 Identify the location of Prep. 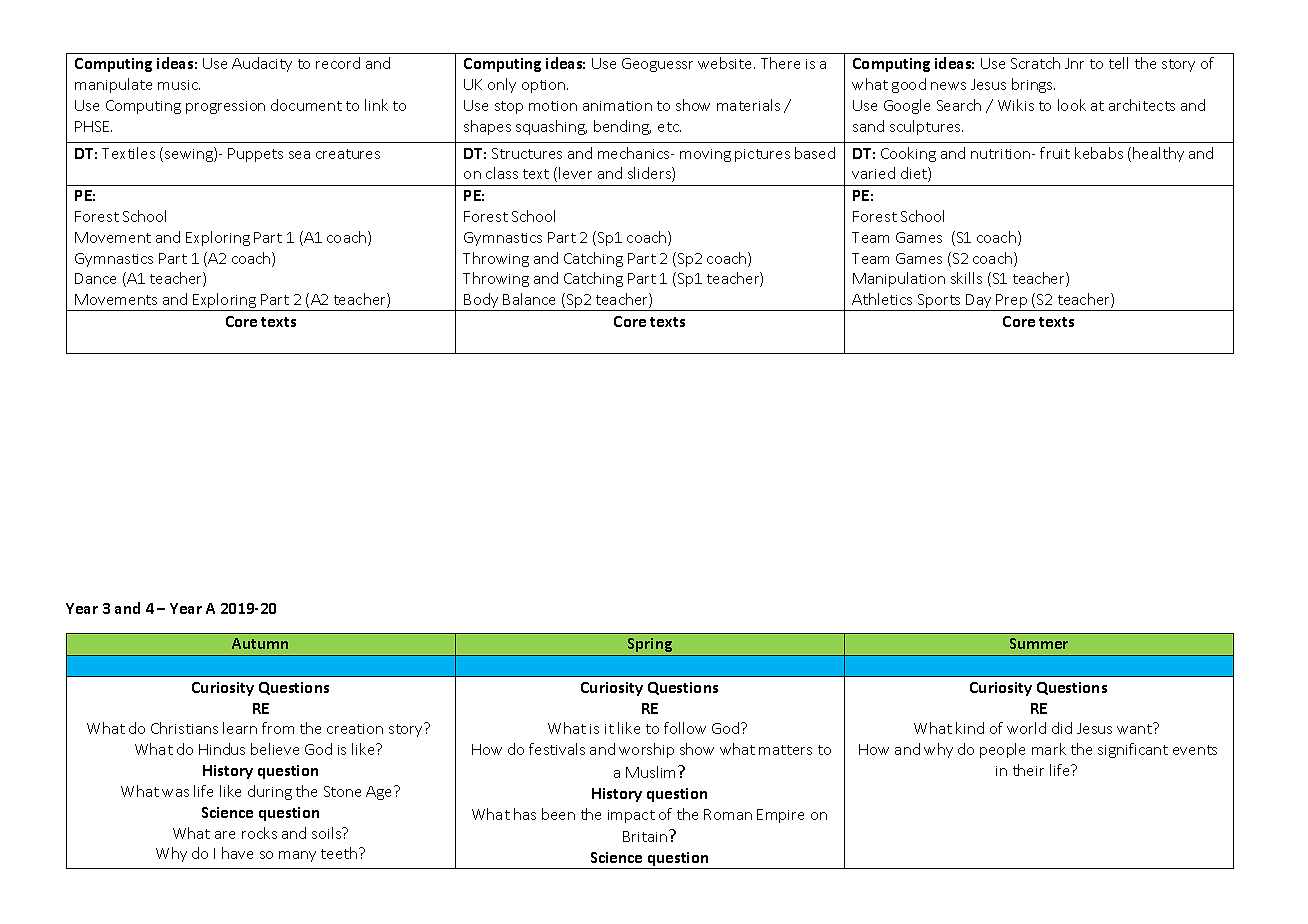
(1012, 302).
